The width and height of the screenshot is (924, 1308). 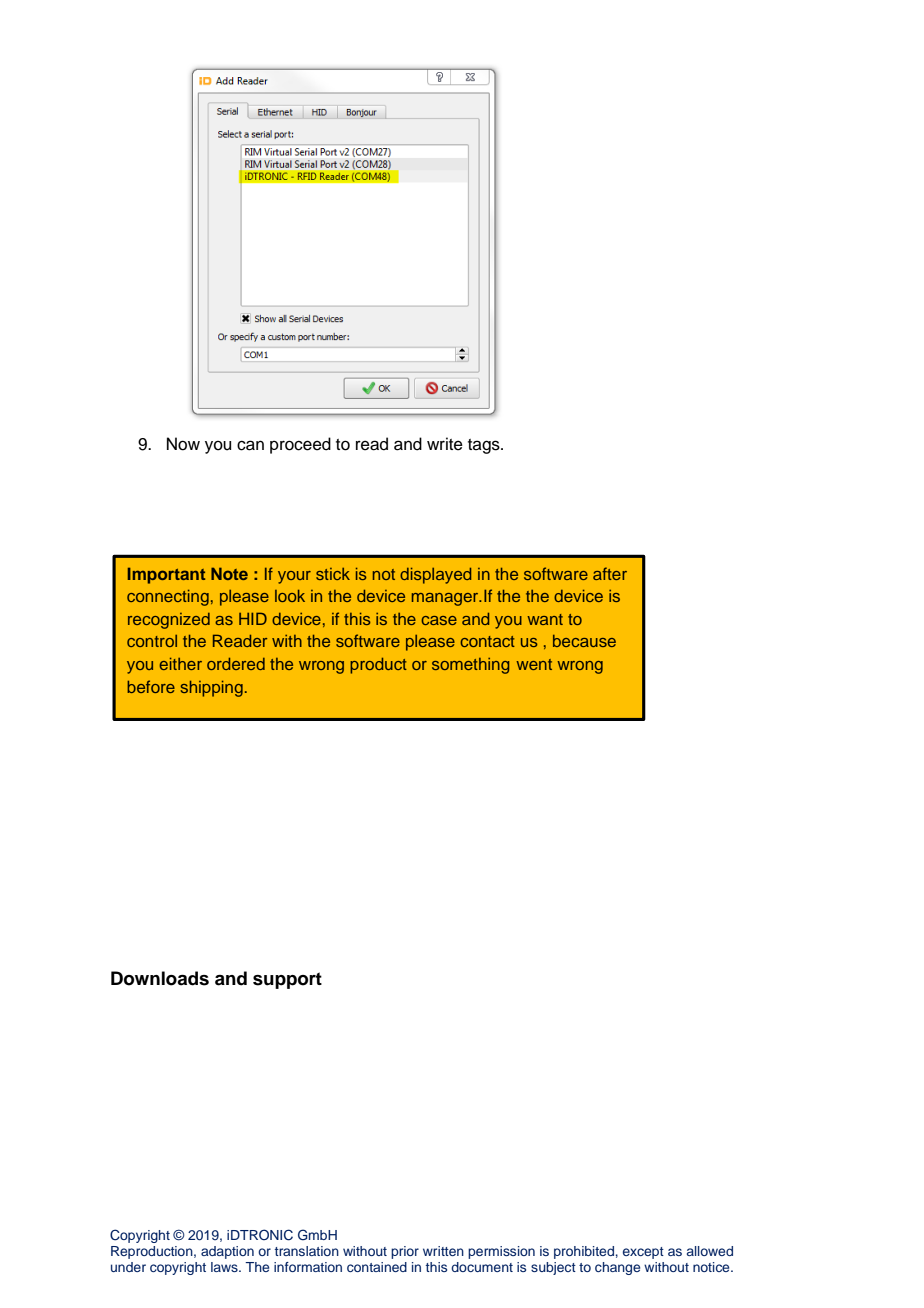 I want to click on adaption, so click(x=227, y=1252).
